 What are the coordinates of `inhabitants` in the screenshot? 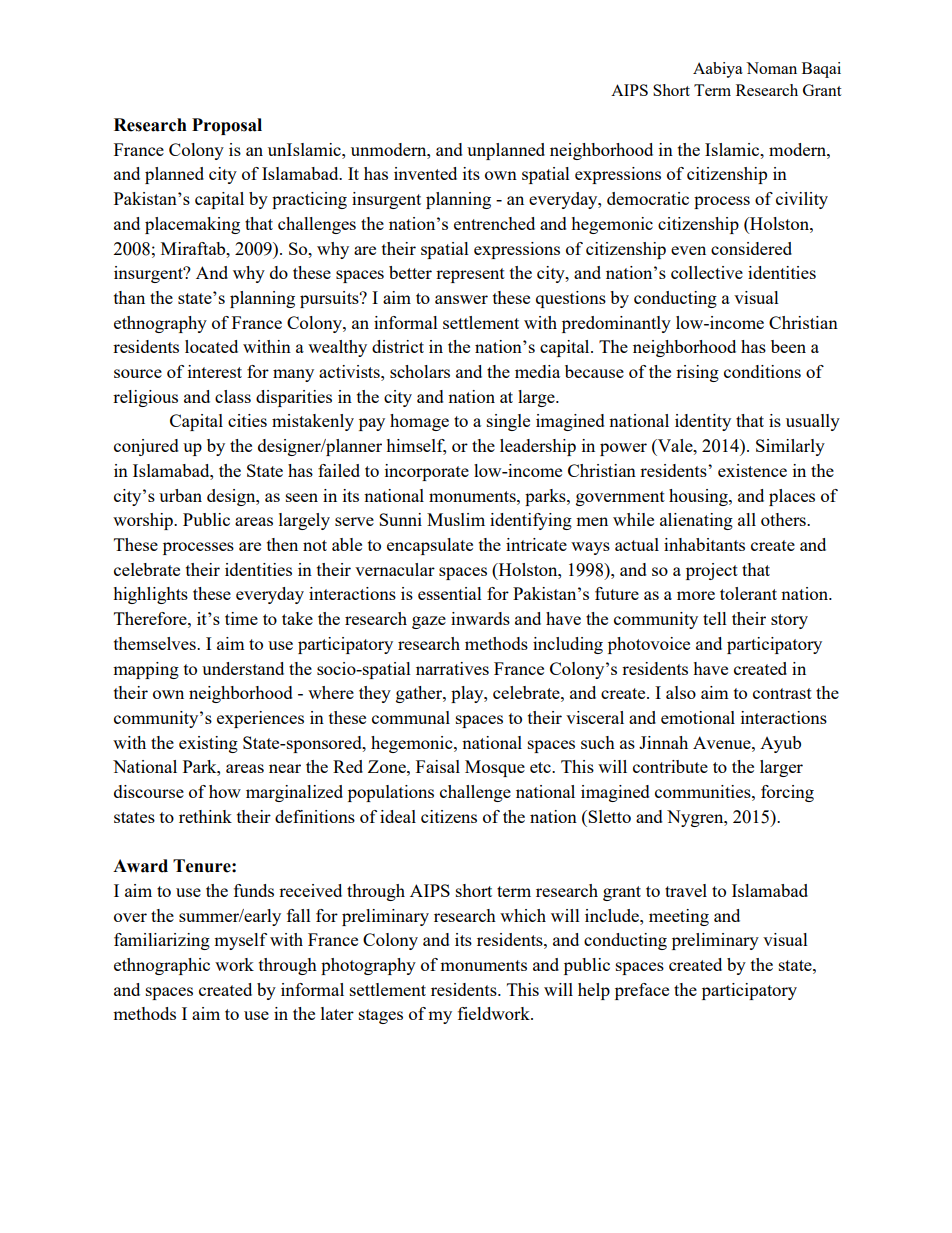 It's located at (704, 544).
